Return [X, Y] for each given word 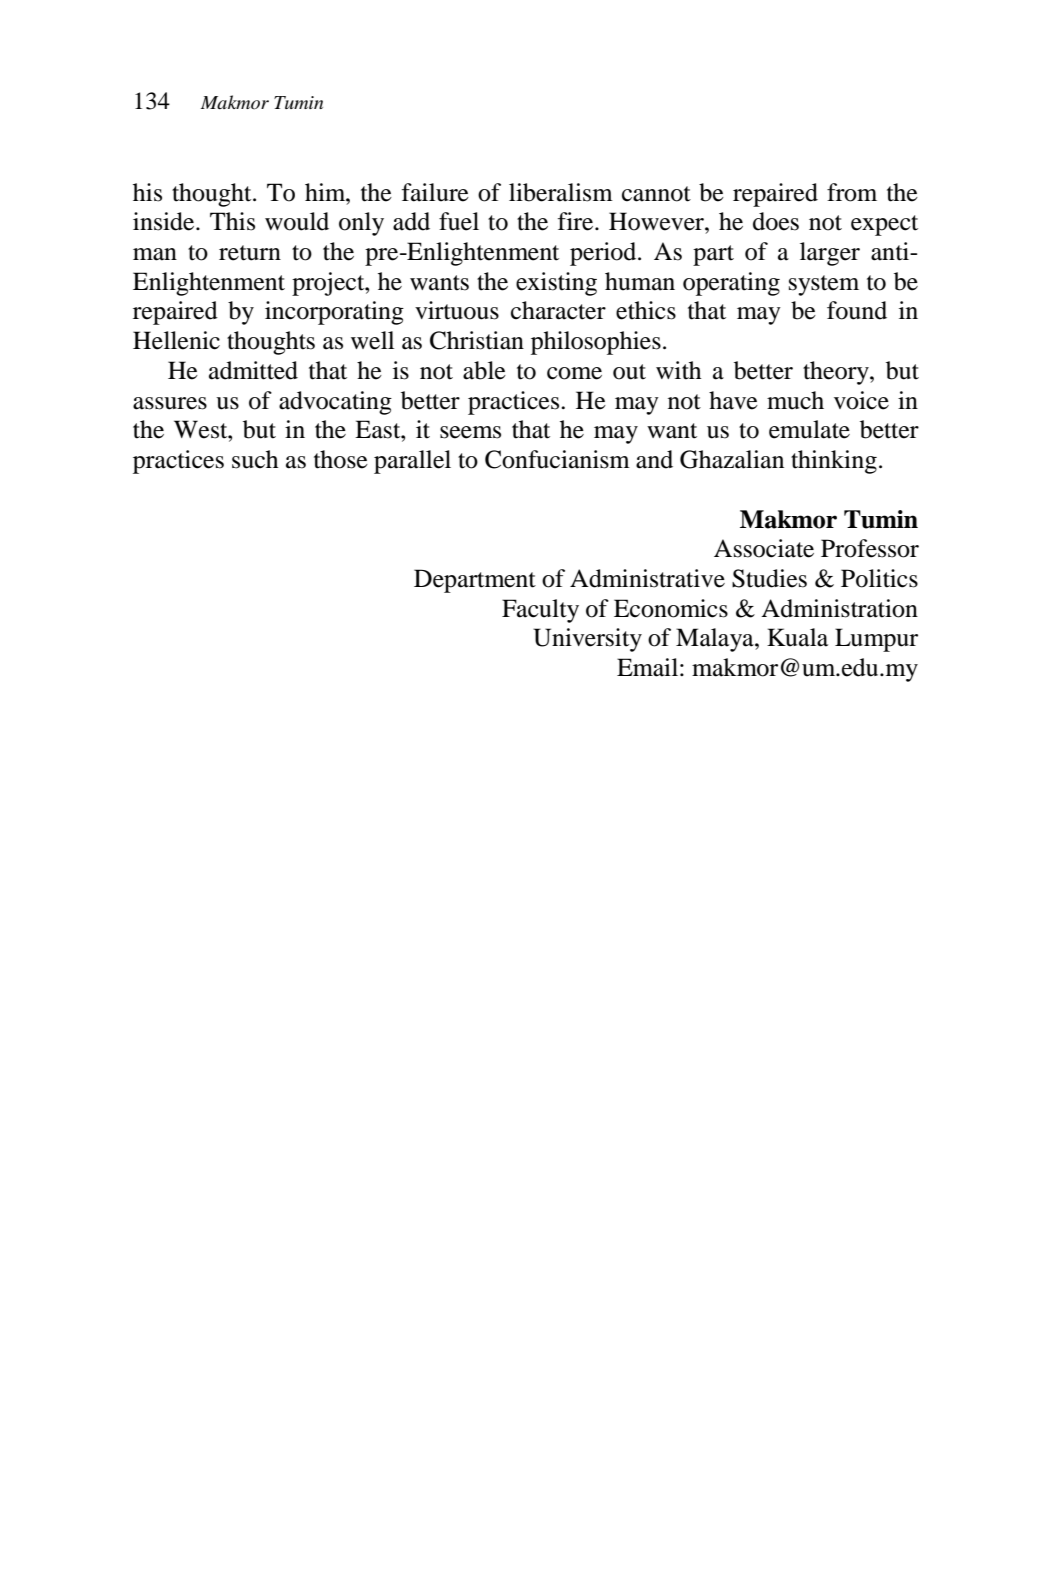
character [558, 310]
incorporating [334, 313]
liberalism [561, 192]
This [232, 221]
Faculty [540, 611]
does [776, 221]
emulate [809, 429]
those [341, 459]
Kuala [797, 637]
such [255, 459]
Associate [764, 548]
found [857, 310]
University [587, 640]
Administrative [647, 578]
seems [470, 432]
